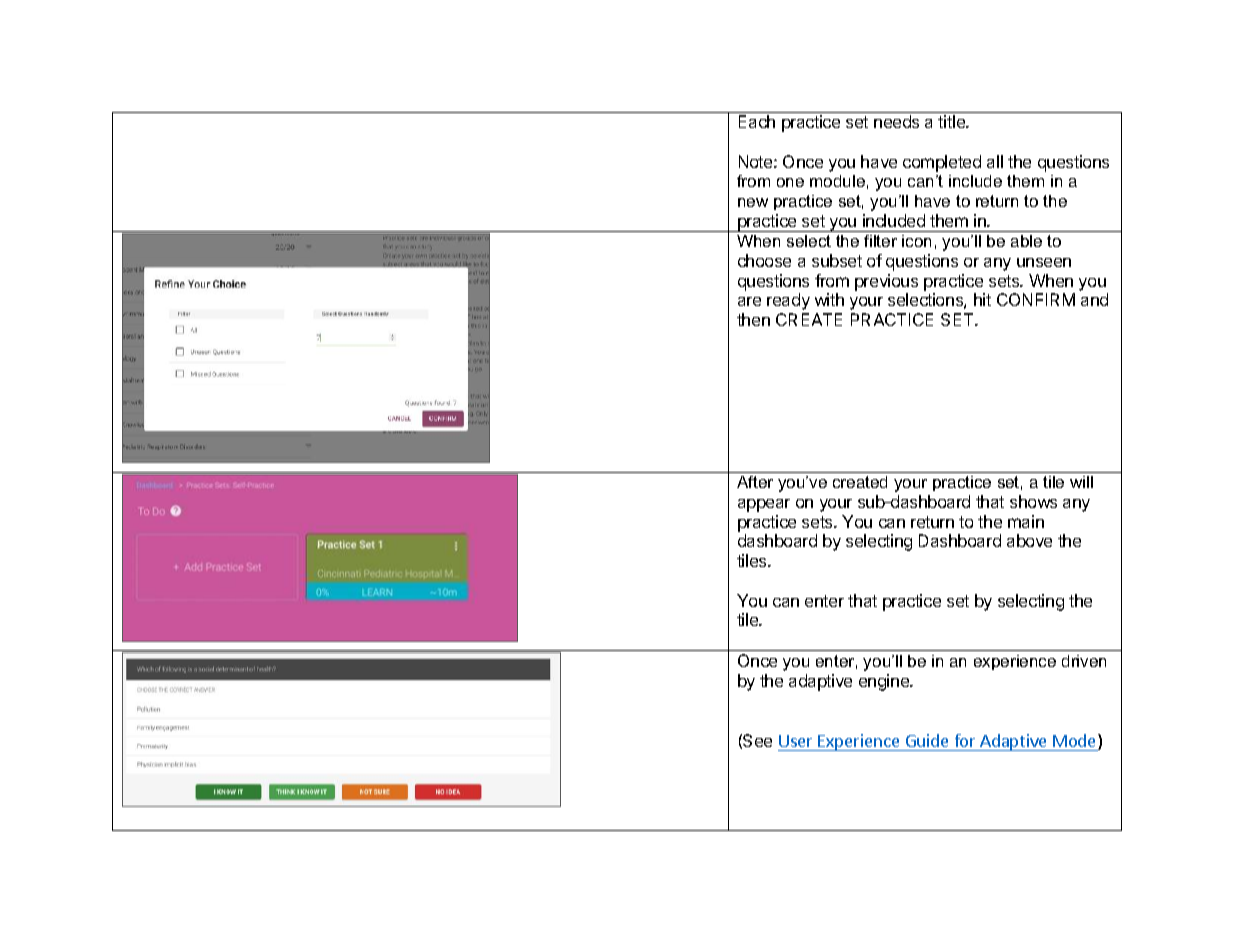 The height and width of the image is (952, 1233). What do you see at coordinates (755, 482) in the image?
I see `After` at bounding box center [755, 482].
